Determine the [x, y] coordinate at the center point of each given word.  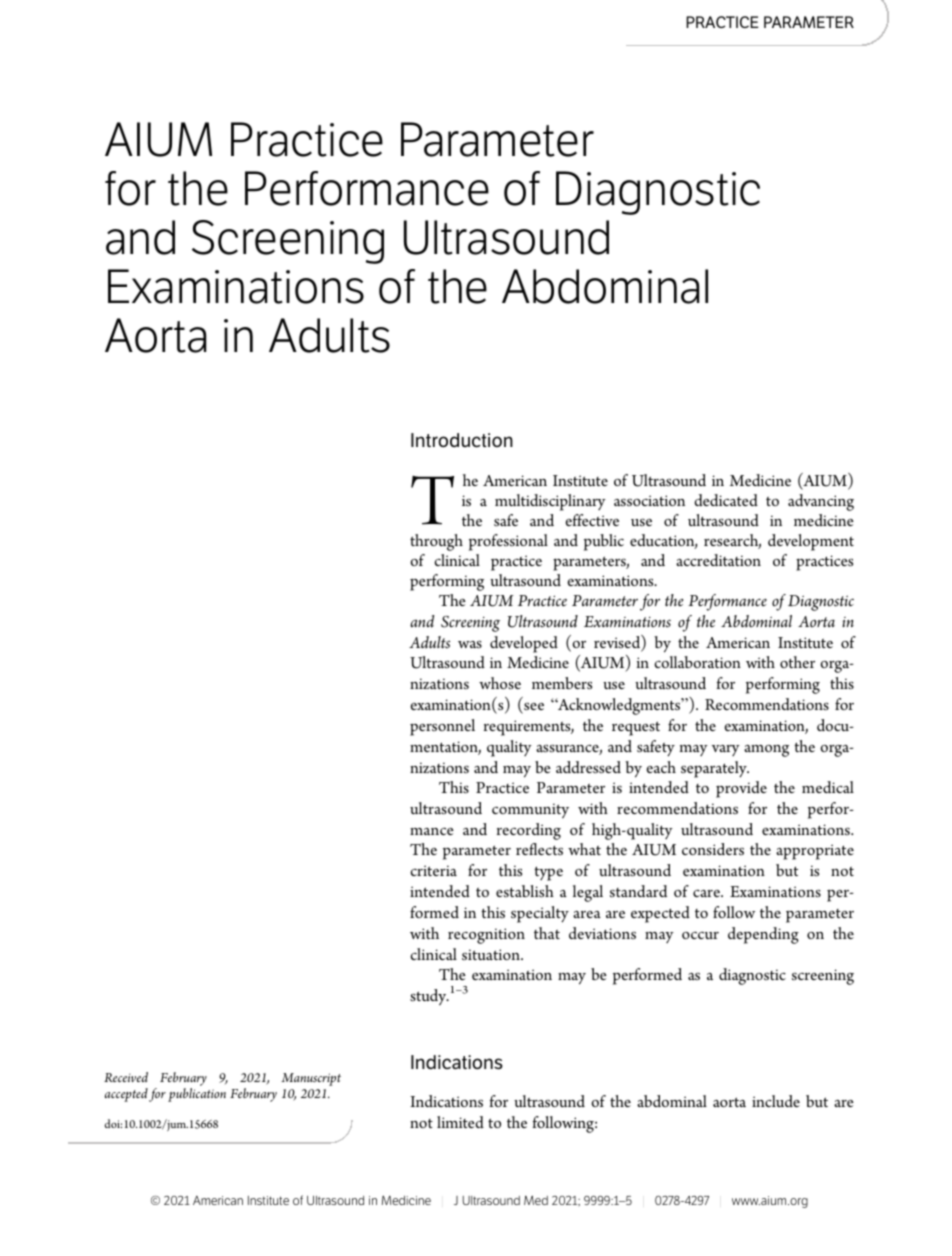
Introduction [462, 440]
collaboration [697, 662]
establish [525, 891]
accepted [126, 1095]
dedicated [726, 500]
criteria [433, 870]
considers [713, 849]
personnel [442, 727]
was [470, 644]
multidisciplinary [550, 502]
